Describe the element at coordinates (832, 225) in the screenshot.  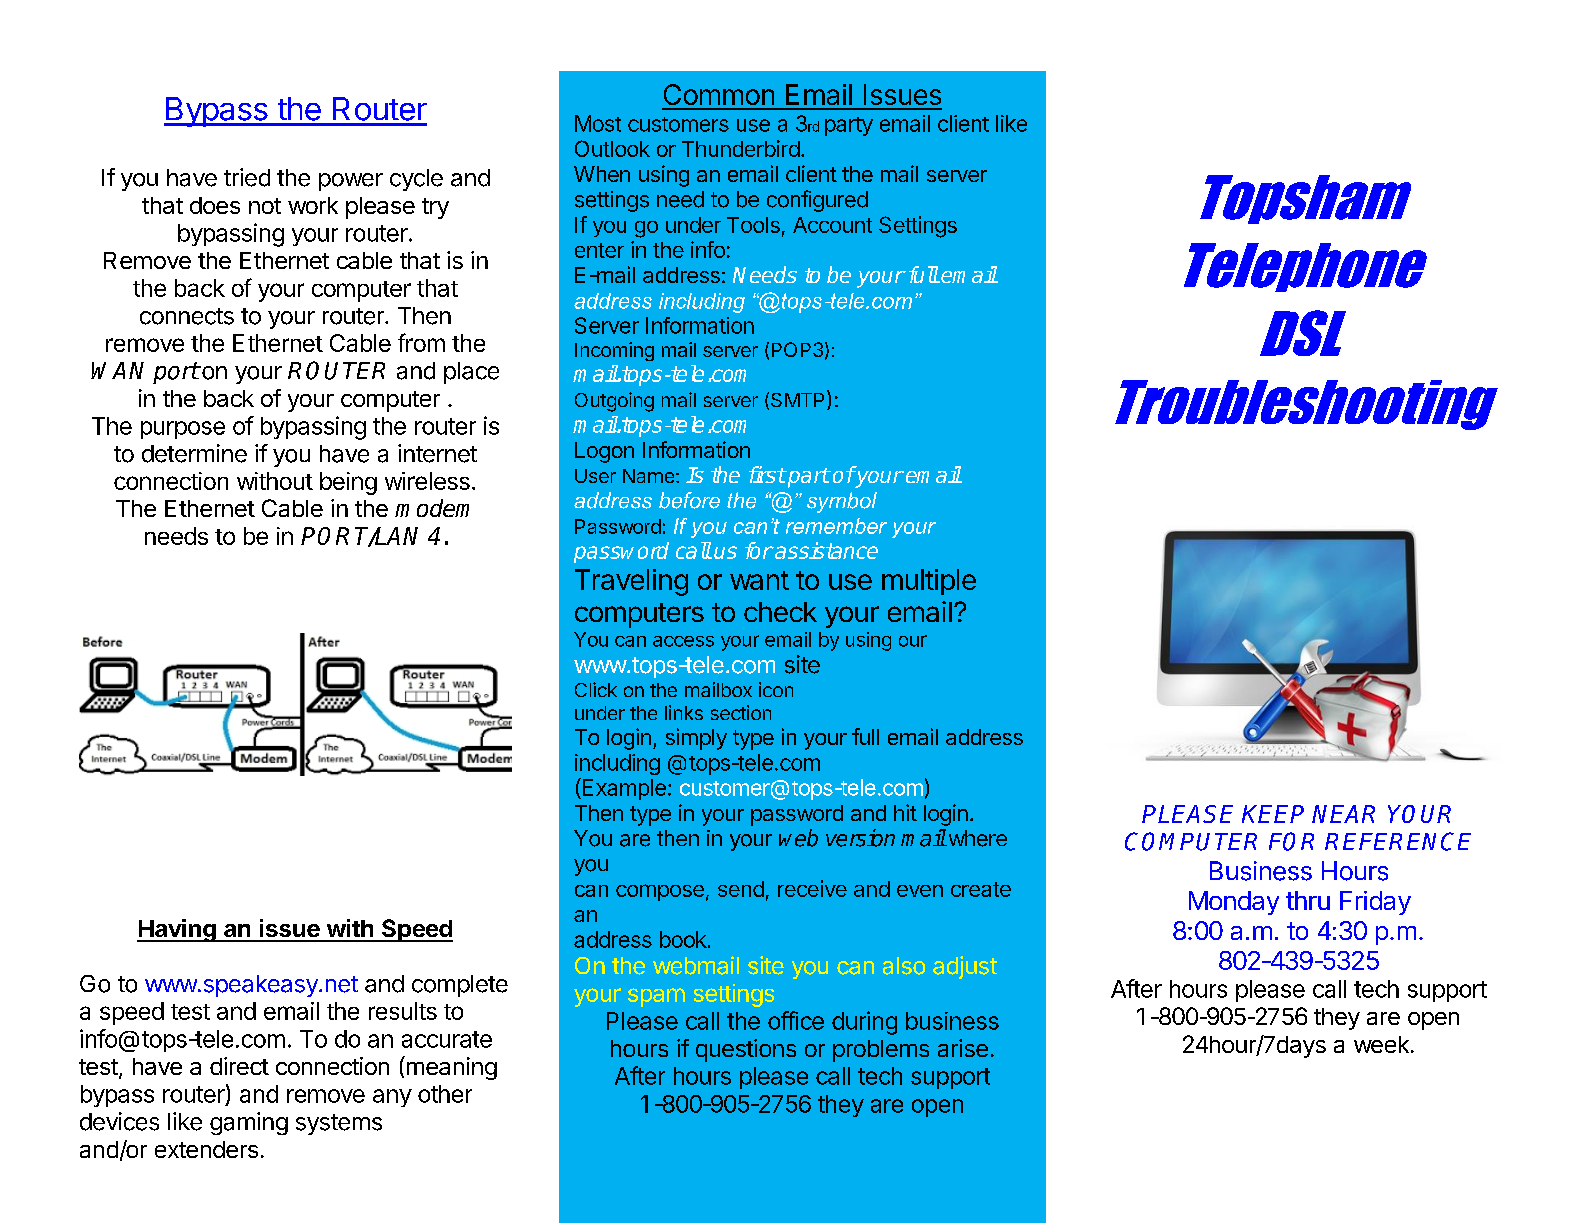
I see `Account` at that location.
